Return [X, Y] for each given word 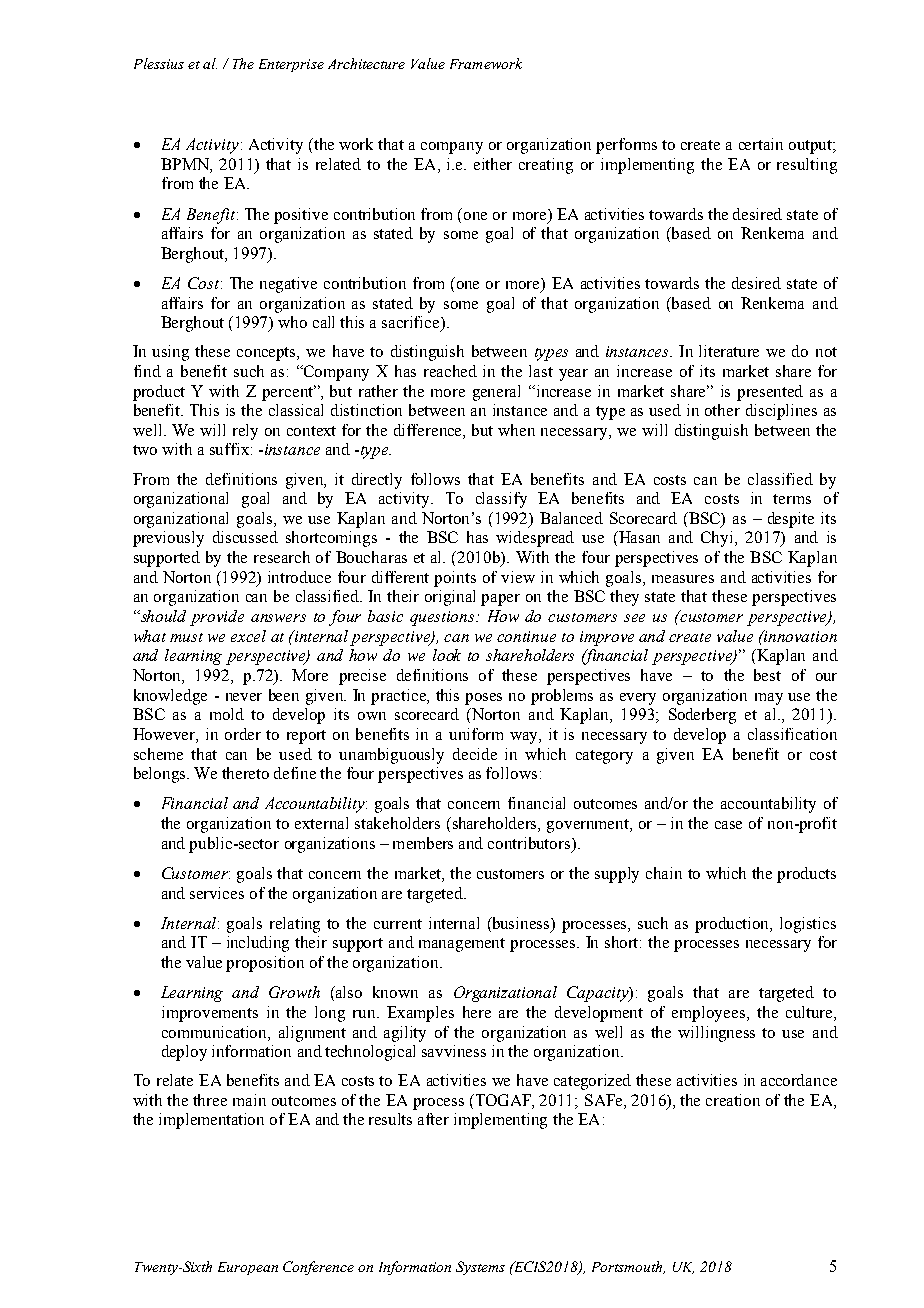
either [493, 164]
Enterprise [291, 65]
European [248, 1268]
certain [761, 144]
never [244, 697]
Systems [480, 1268]
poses [483, 699]
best [767, 675]
